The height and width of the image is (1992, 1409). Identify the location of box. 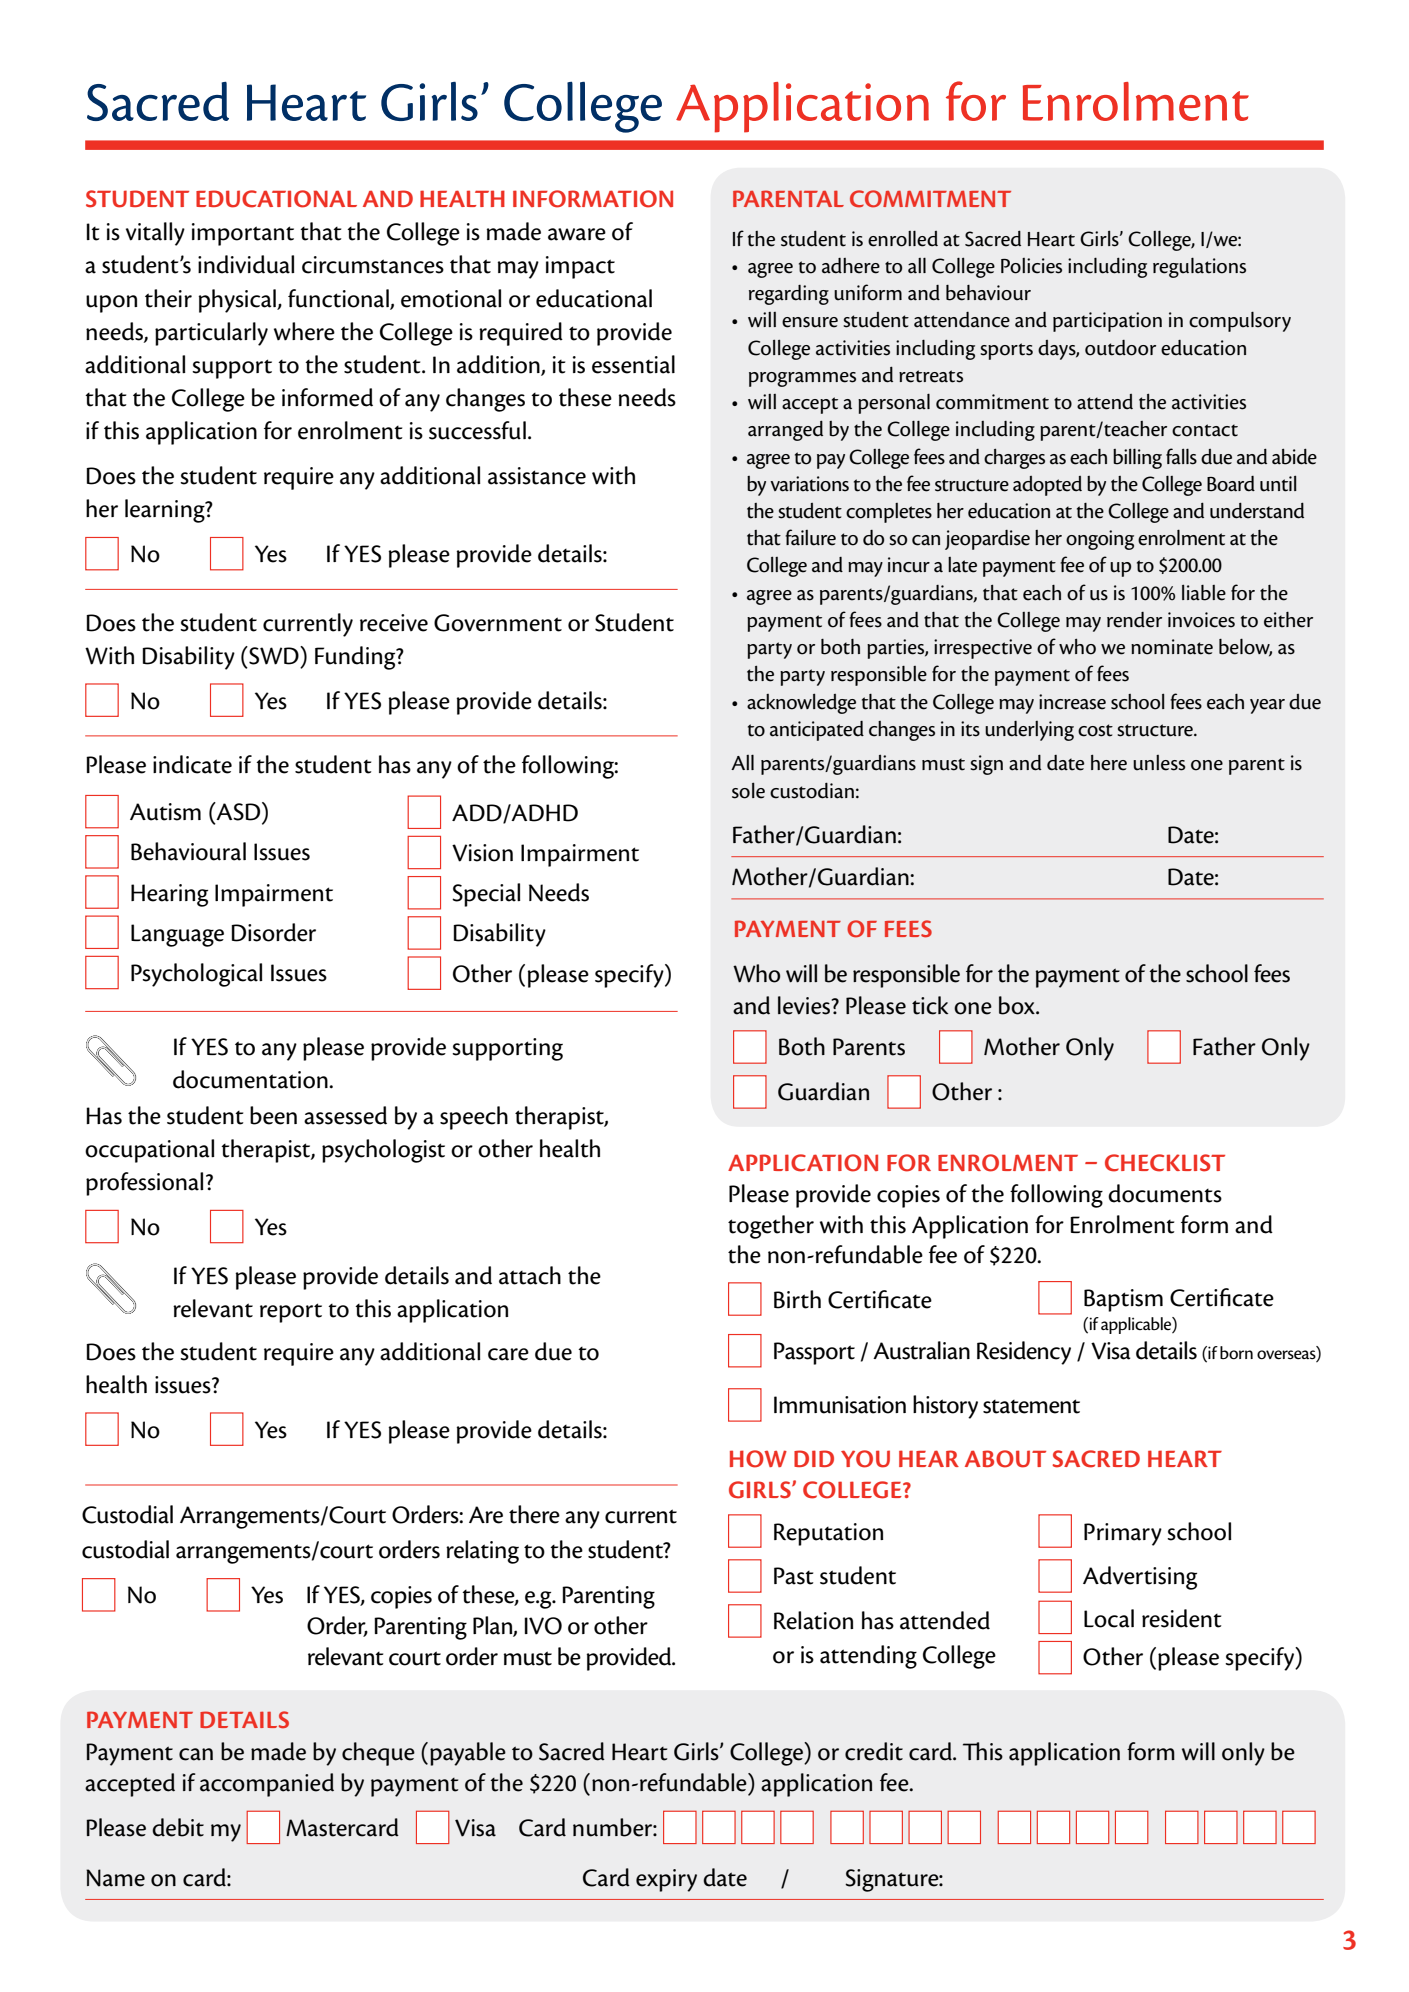
(1018, 1005).
